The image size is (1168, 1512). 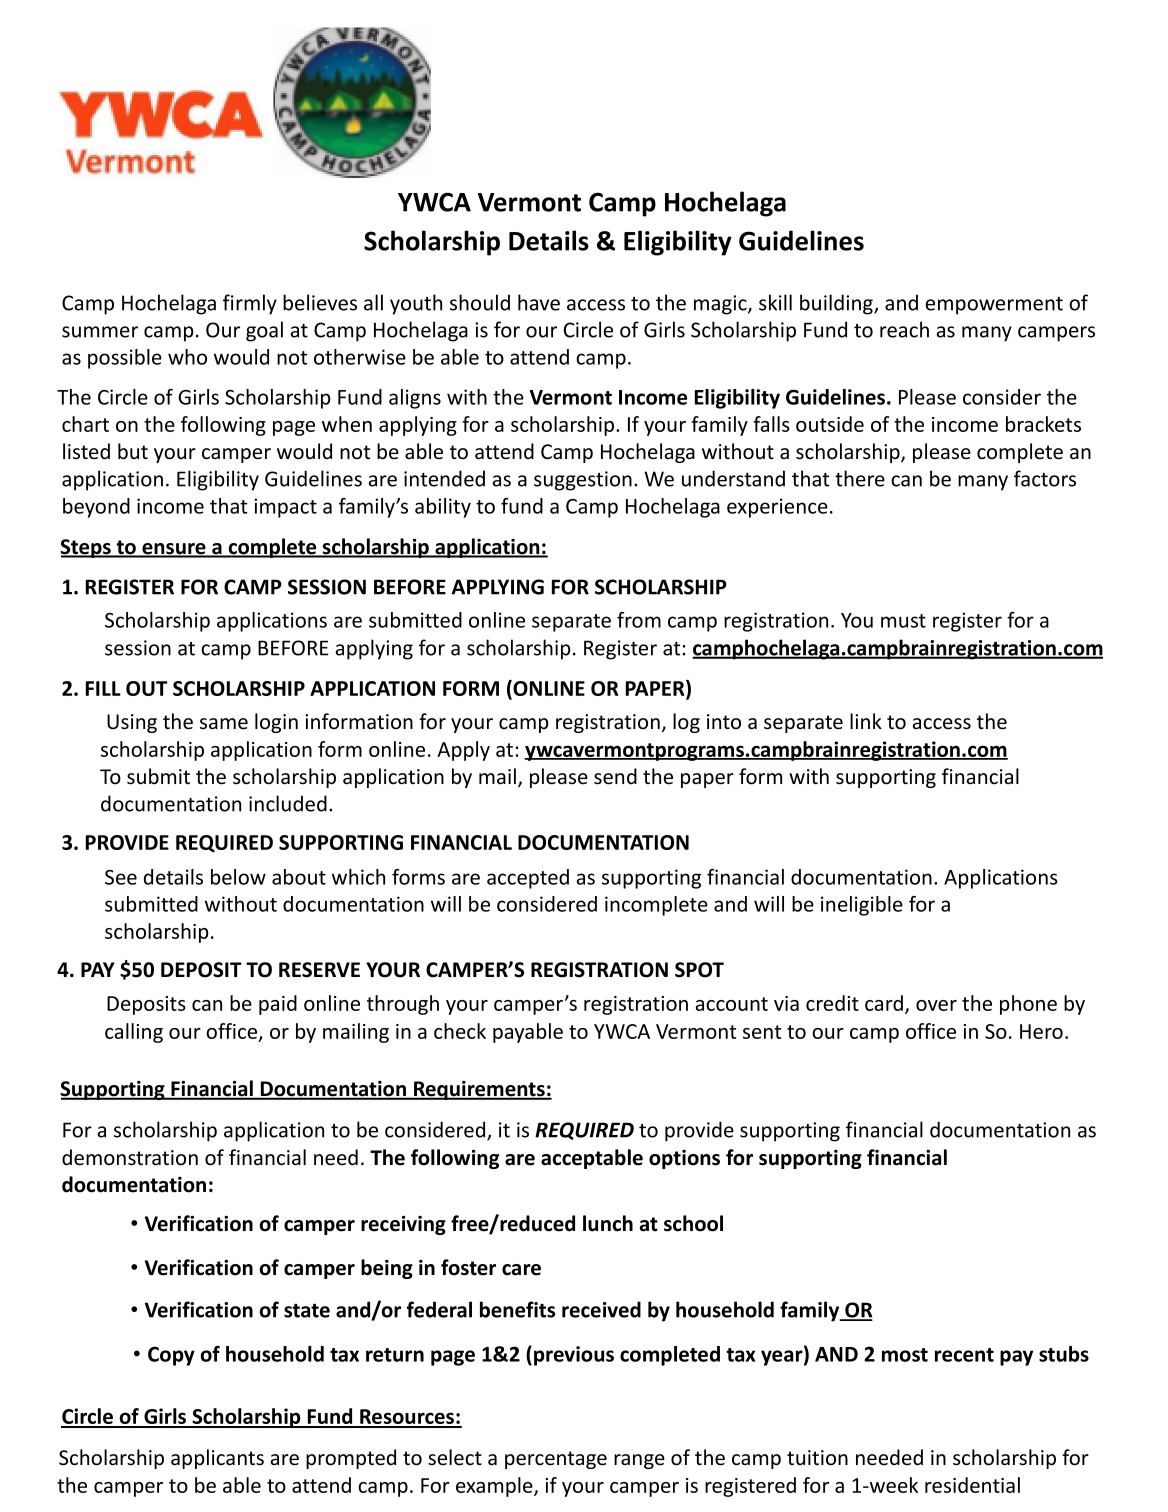 What do you see at coordinates (187, 357) in the screenshot?
I see `who` at bounding box center [187, 357].
